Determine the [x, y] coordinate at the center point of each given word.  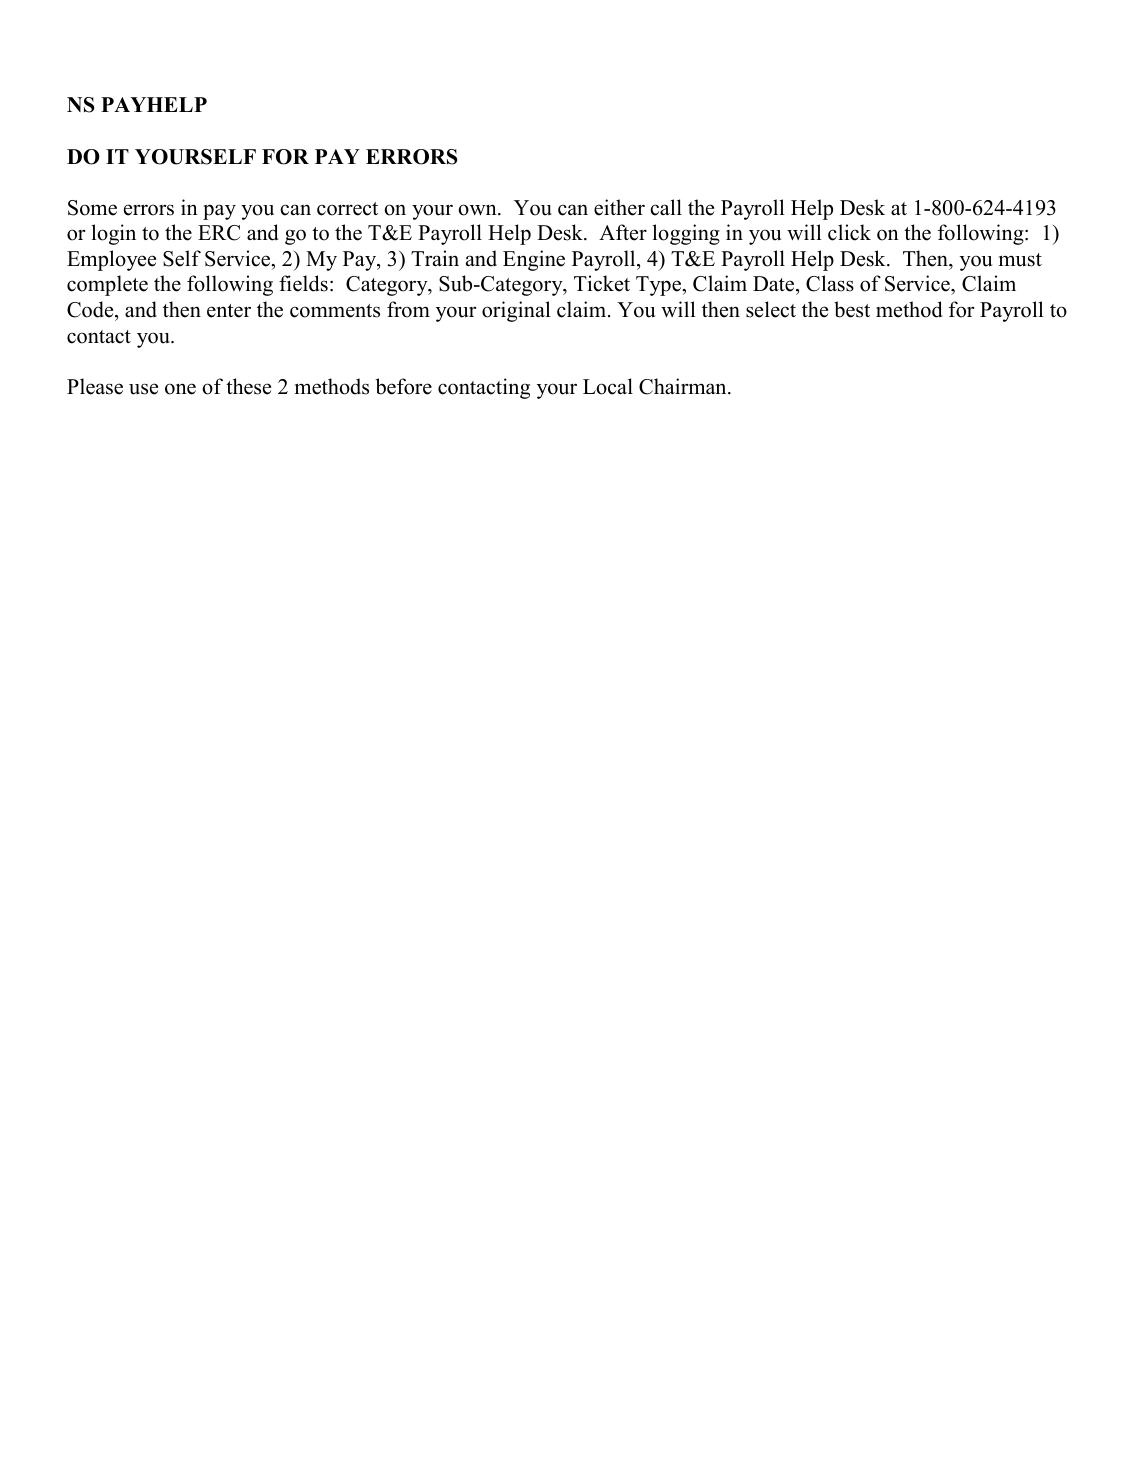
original [516, 311]
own [478, 210]
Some [92, 208]
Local [608, 386]
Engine [534, 260]
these [248, 386]
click [849, 232]
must [1020, 260]
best [852, 309]
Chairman [684, 386]
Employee [111, 260]
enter [229, 311]
